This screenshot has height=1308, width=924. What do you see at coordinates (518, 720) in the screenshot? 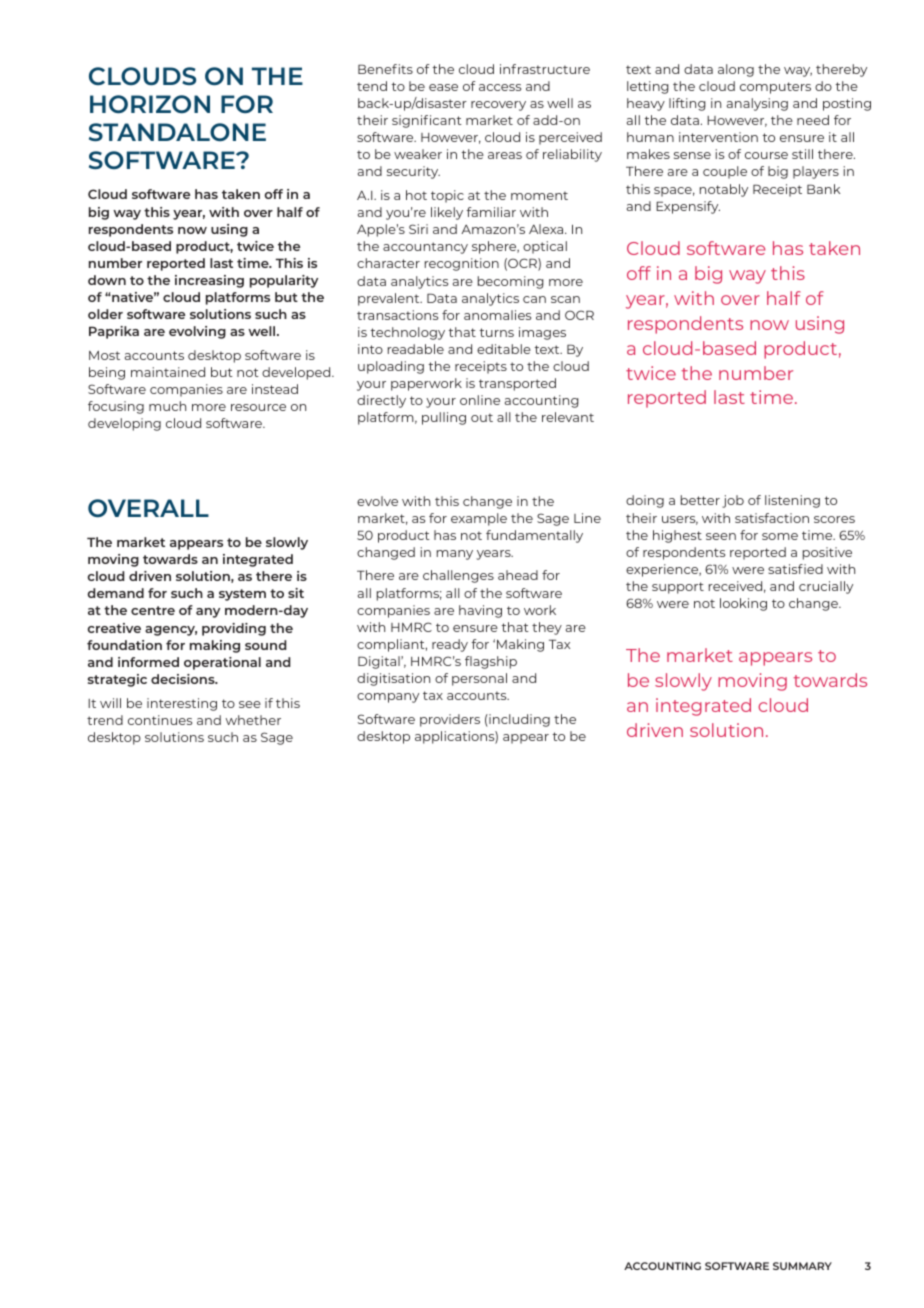
I see `including` at bounding box center [518, 720].
